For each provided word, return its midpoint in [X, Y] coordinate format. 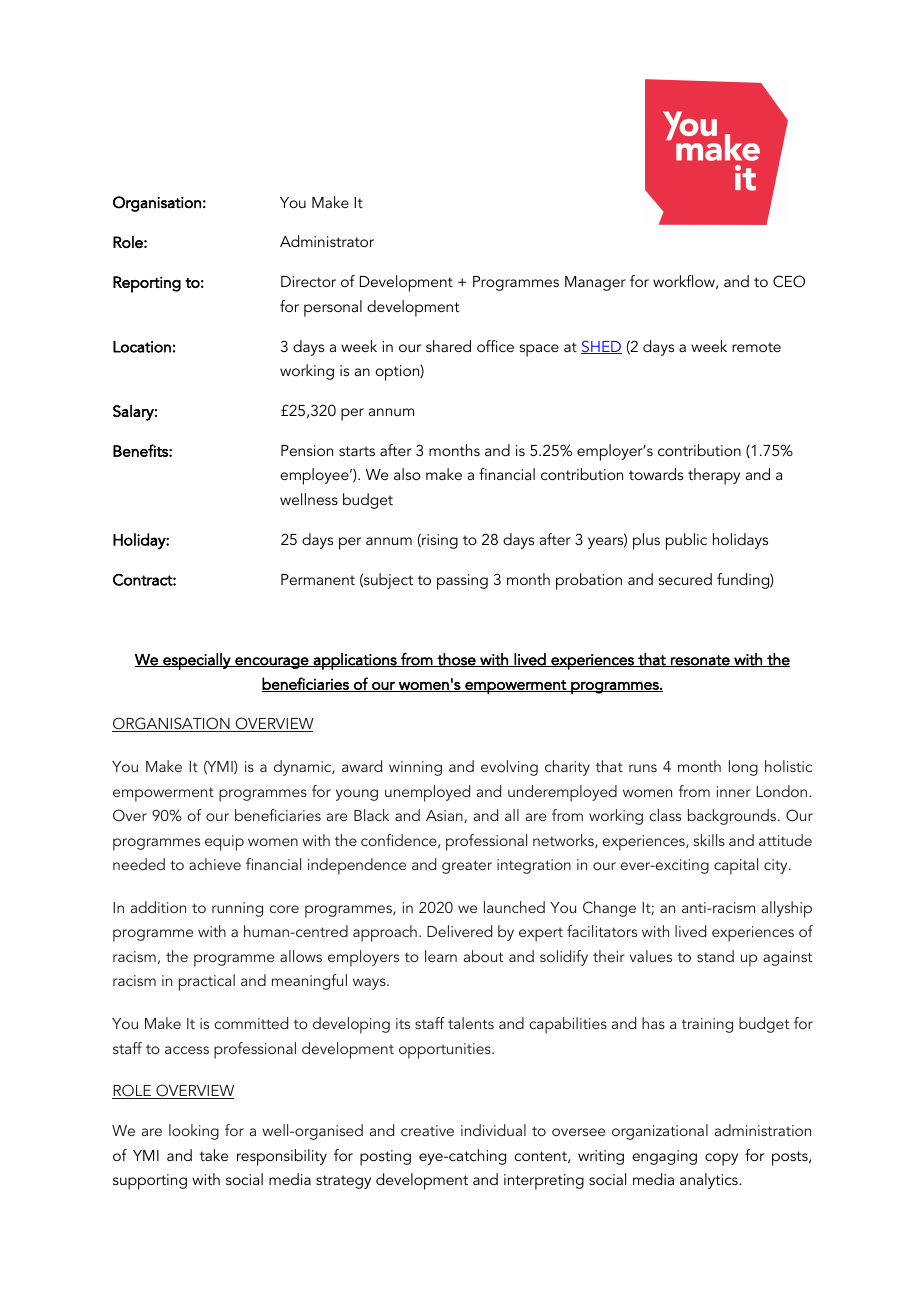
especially [197, 661]
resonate [700, 661]
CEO [789, 281]
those [456, 660]
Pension [307, 450]
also [407, 474]
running [237, 909]
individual [493, 1130]
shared [448, 346]
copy [721, 1159]
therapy [714, 476]
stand [715, 956]
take [214, 1155]
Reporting [147, 284]
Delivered [459, 931]
